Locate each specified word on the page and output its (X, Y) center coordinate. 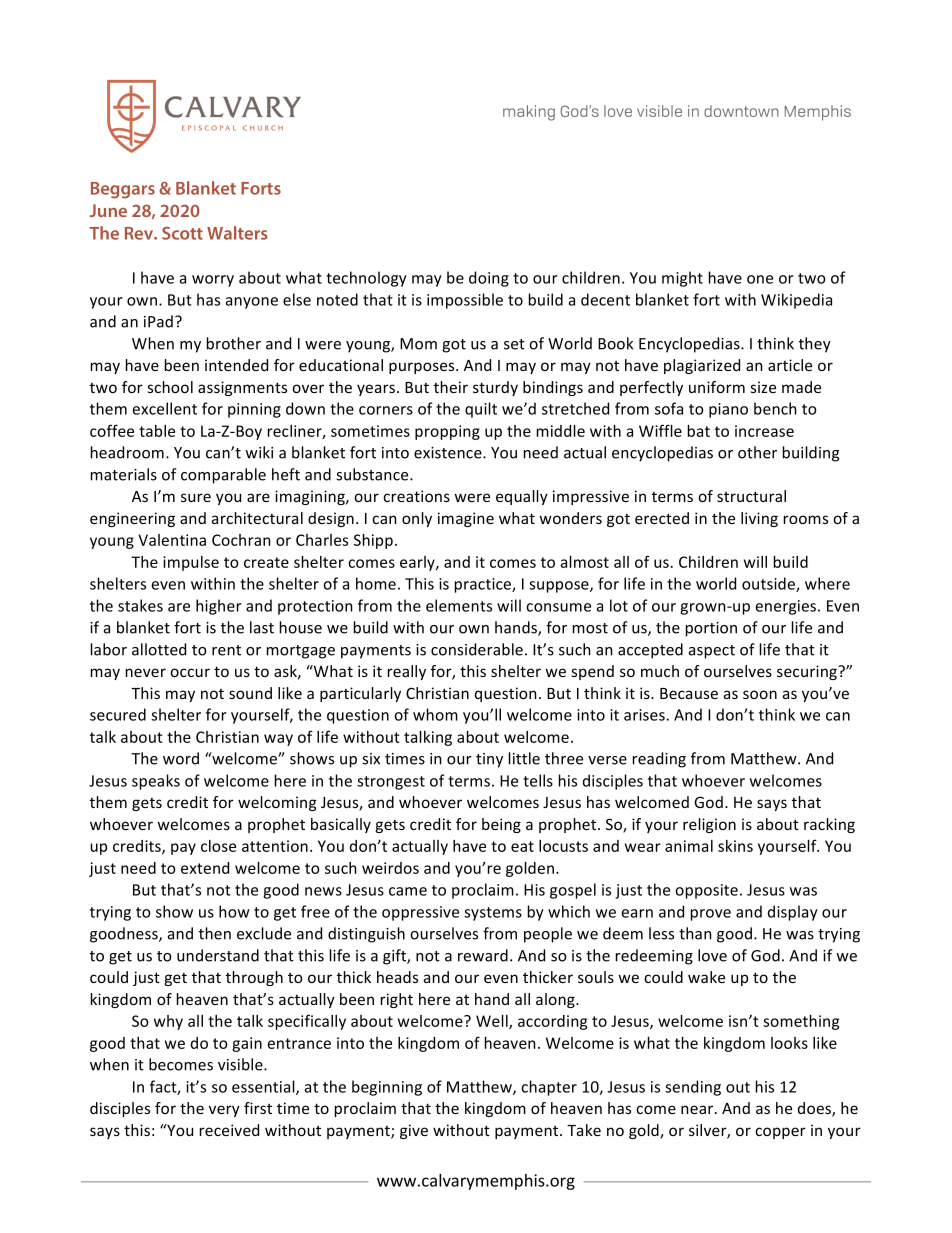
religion (709, 825)
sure (196, 497)
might (682, 279)
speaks (156, 782)
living (759, 519)
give (414, 1131)
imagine (466, 519)
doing (489, 279)
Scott (182, 233)
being (501, 825)
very (224, 1111)
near (698, 1109)
